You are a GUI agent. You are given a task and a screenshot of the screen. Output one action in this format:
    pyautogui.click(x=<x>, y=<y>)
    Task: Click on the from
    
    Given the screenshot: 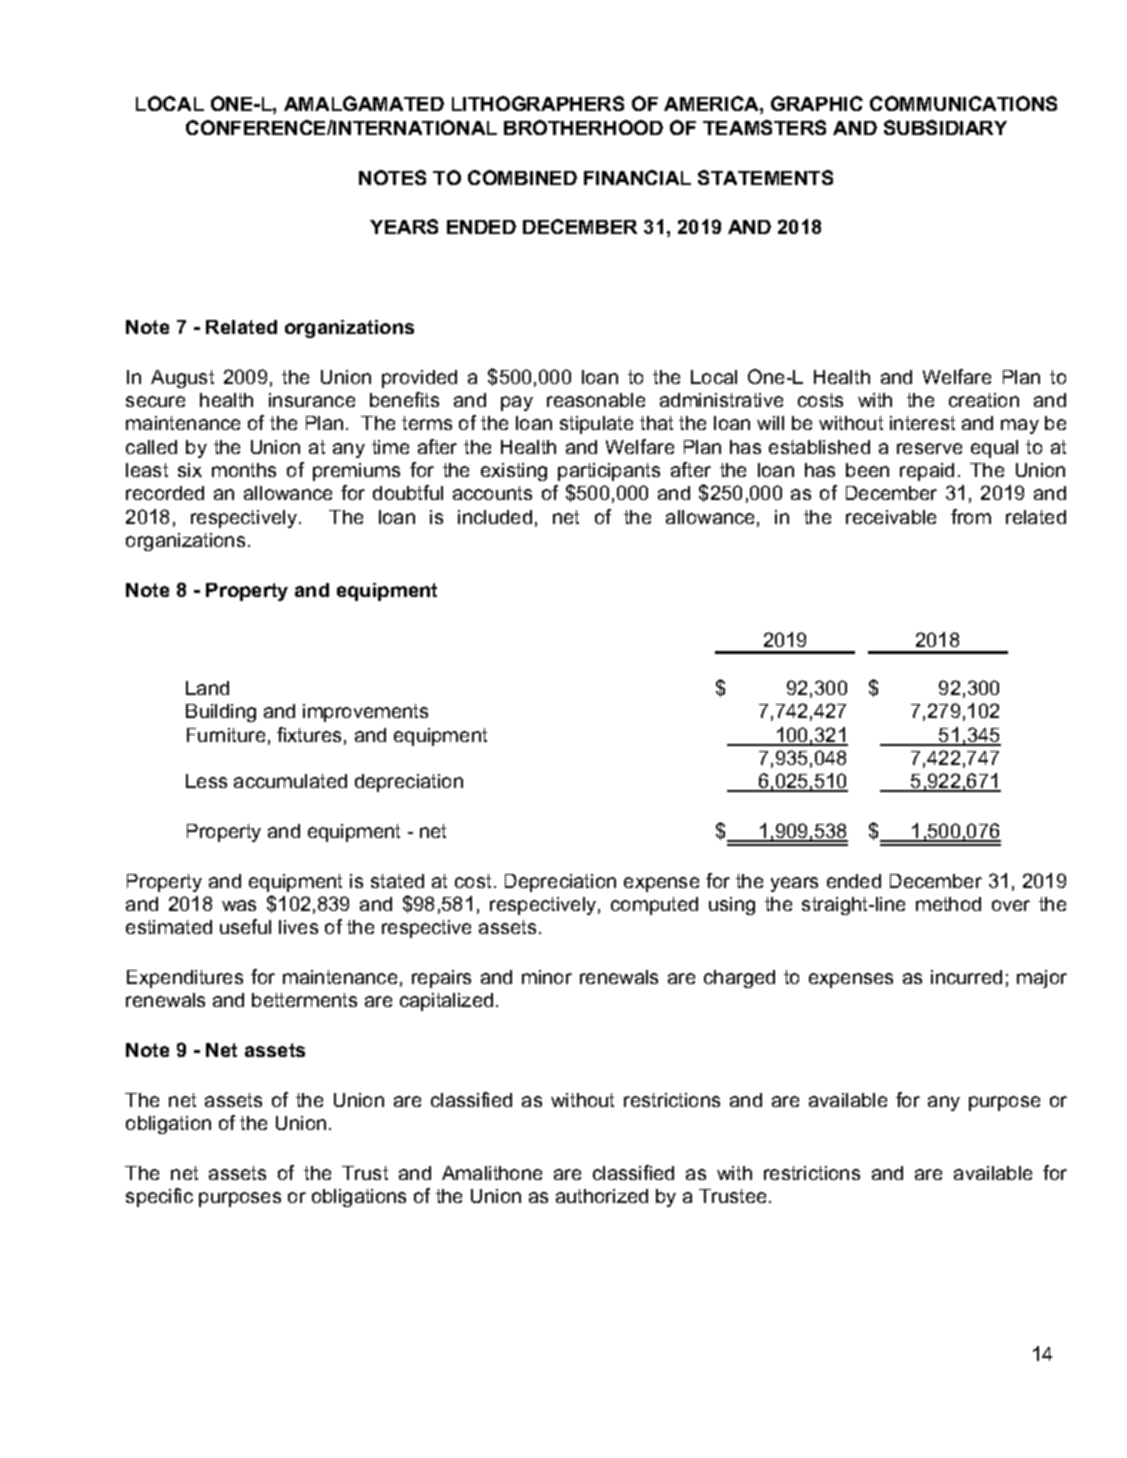 What is the action you would take?
    pyautogui.click(x=971, y=516)
